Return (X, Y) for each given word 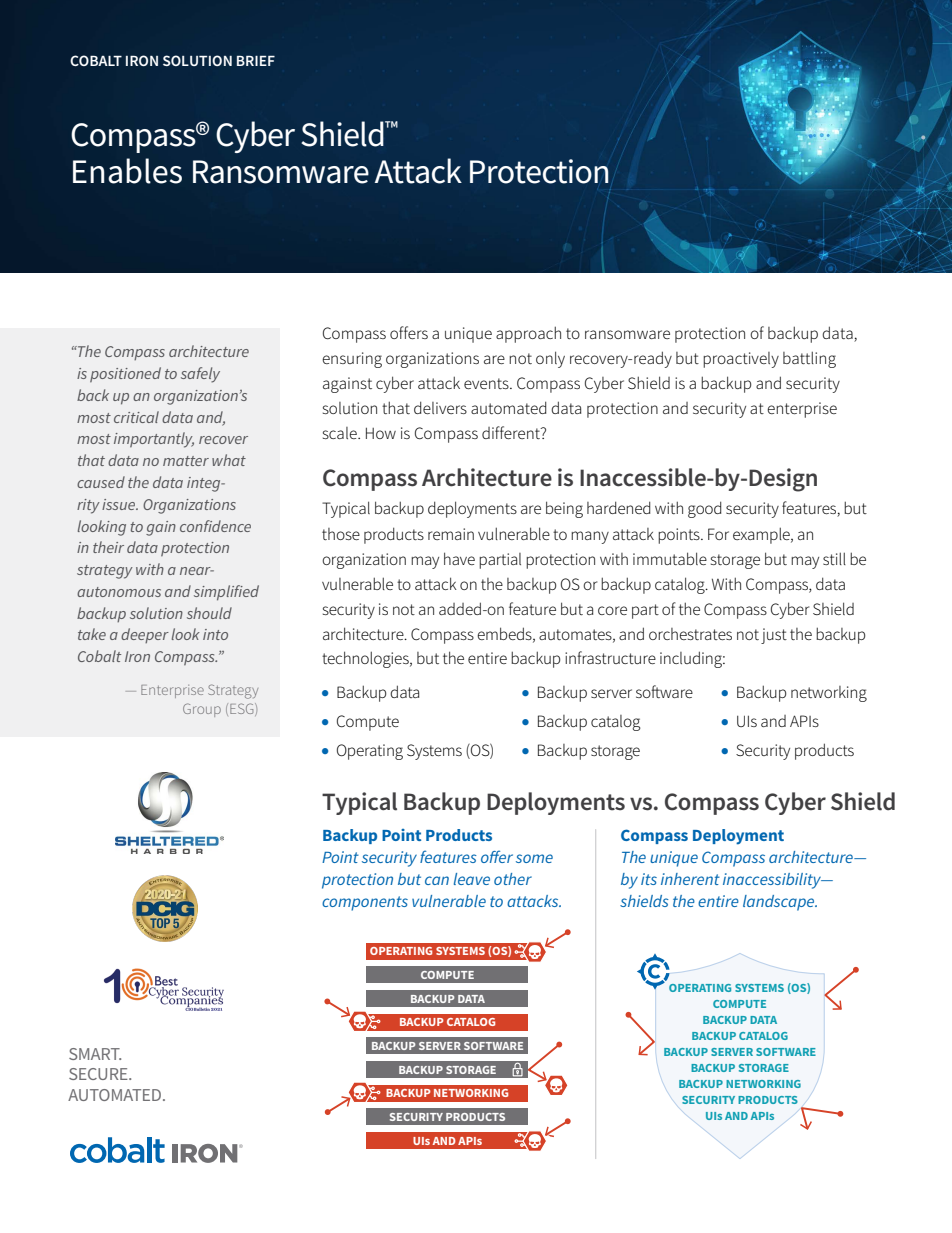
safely (200, 375)
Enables (127, 171)
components (365, 903)
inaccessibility (773, 881)
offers (409, 332)
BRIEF (256, 61)
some (534, 858)
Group (202, 710)
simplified (226, 593)
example (762, 535)
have (459, 558)
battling (809, 359)
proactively (741, 360)
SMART (95, 1054)
